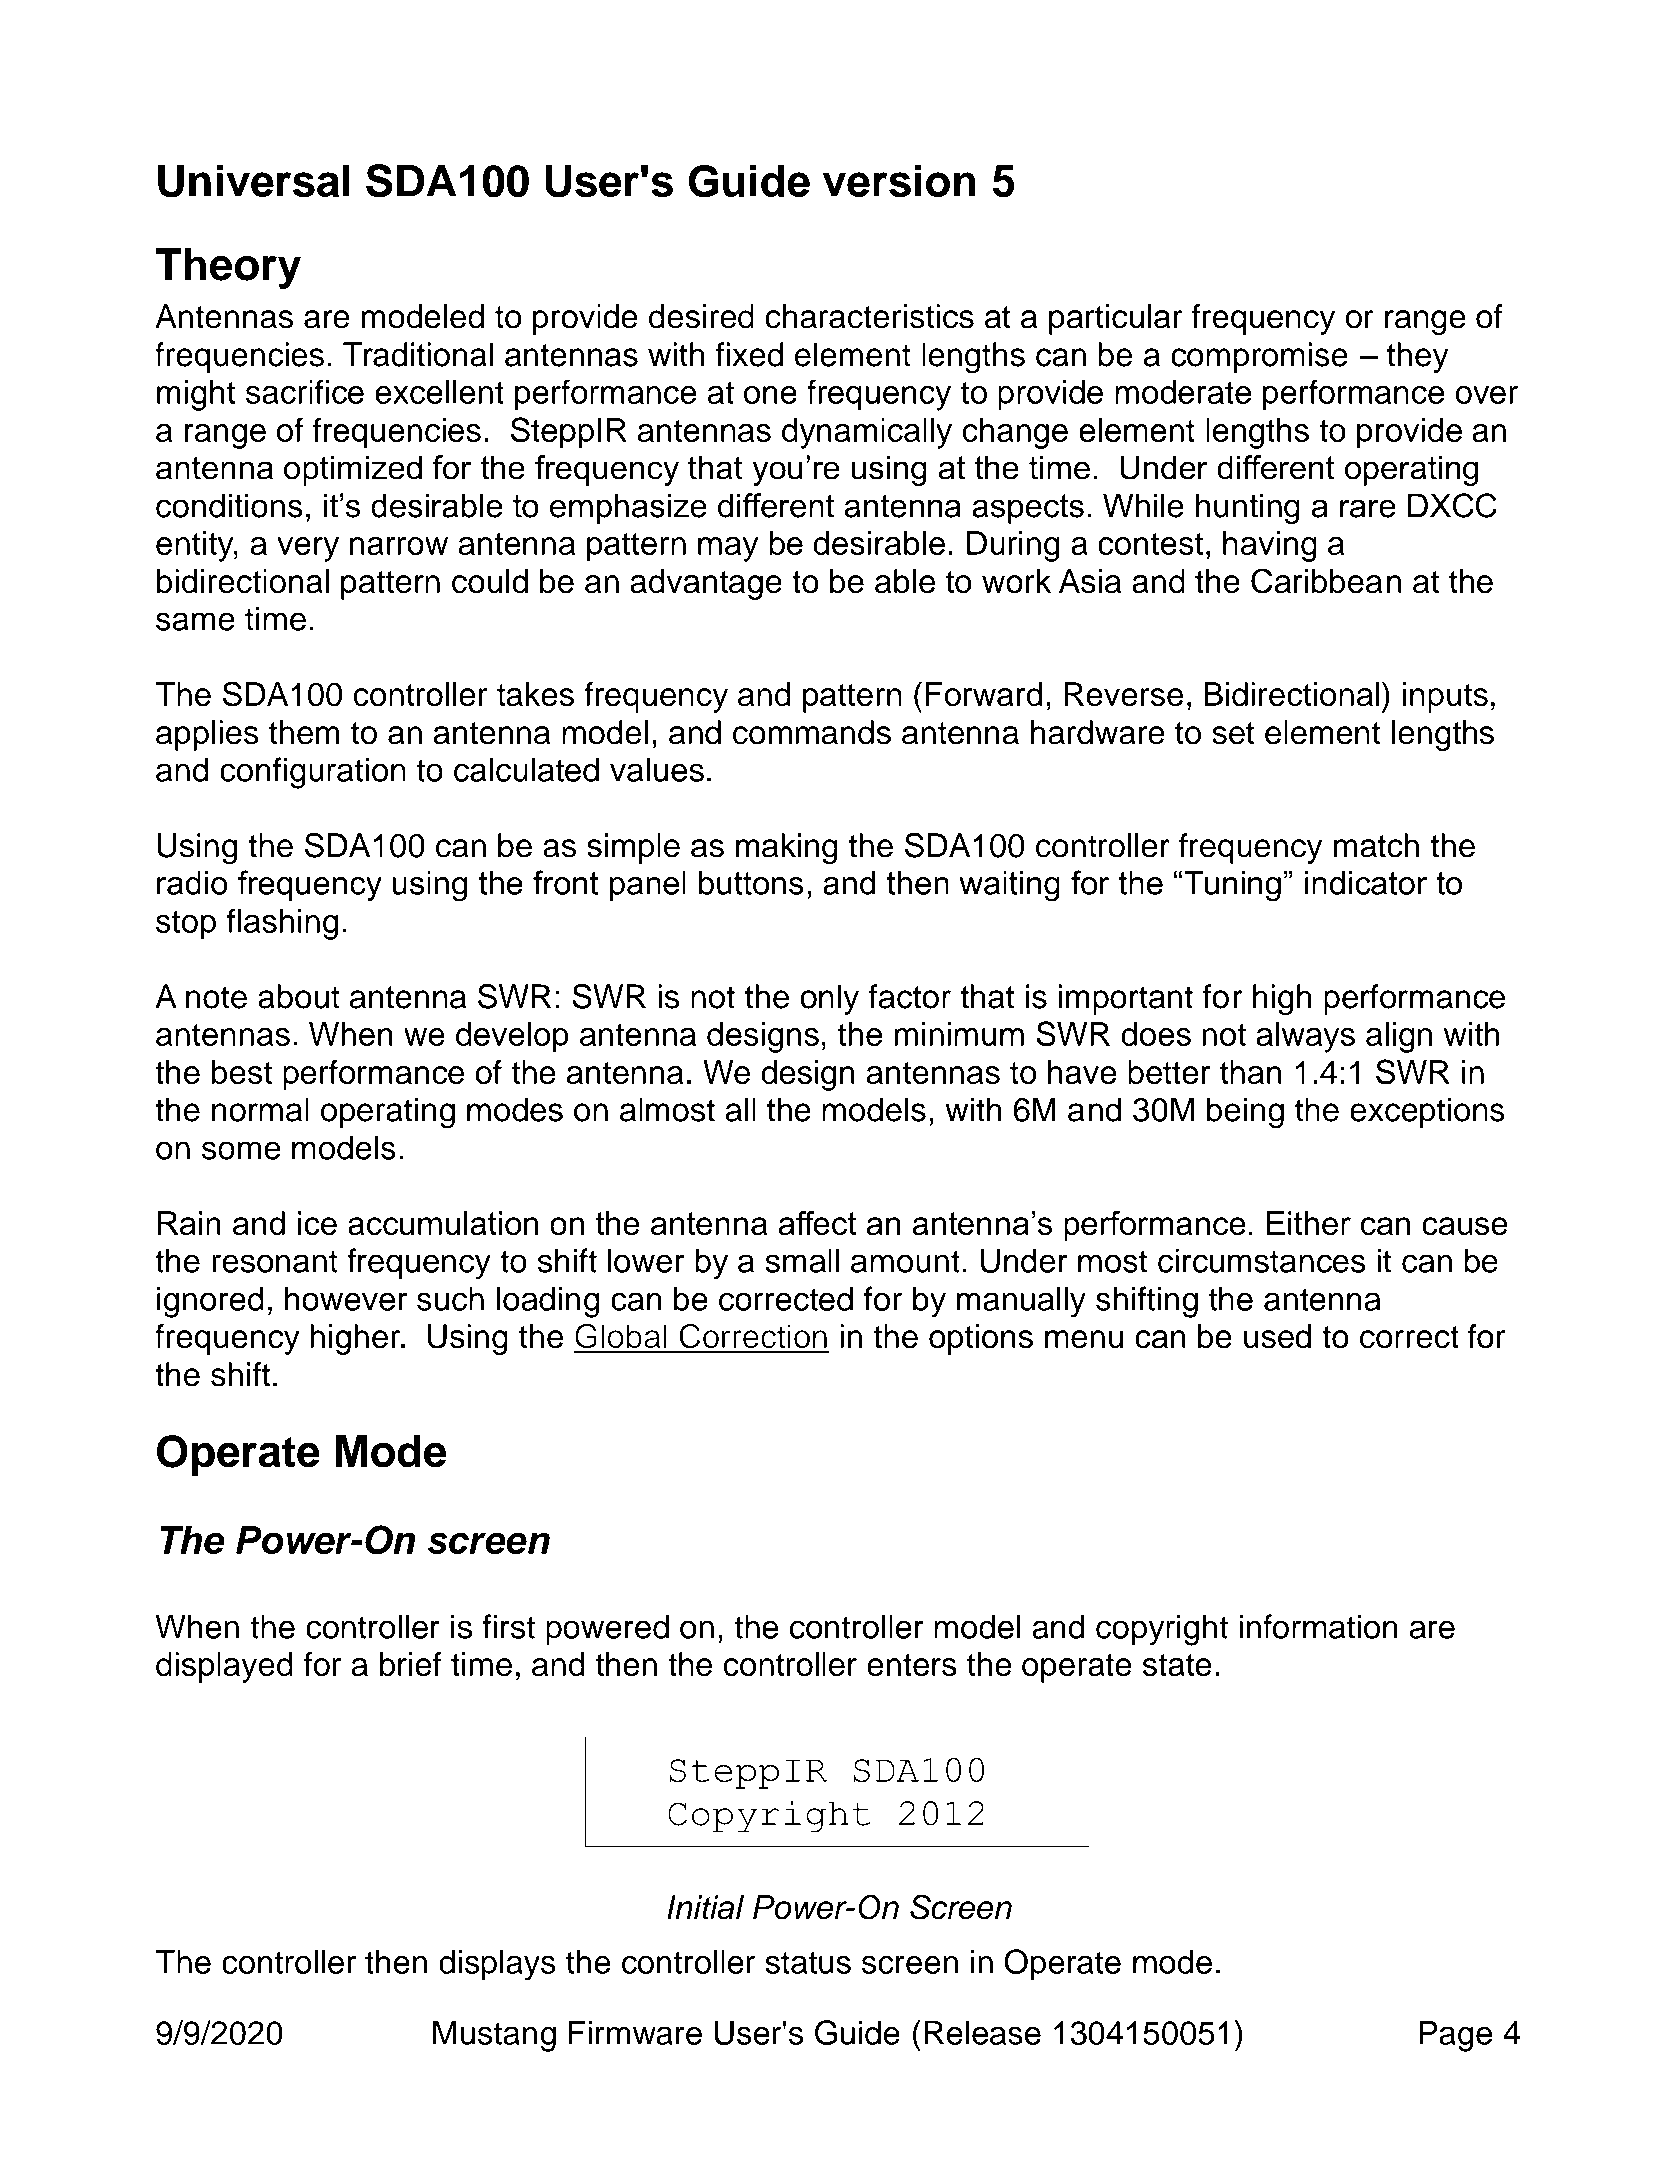 Image resolution: width=1675 pixels, height=2168 pixels. Describe the element at coordinates (254, 181) in the page. I see `Universal` at that location.
